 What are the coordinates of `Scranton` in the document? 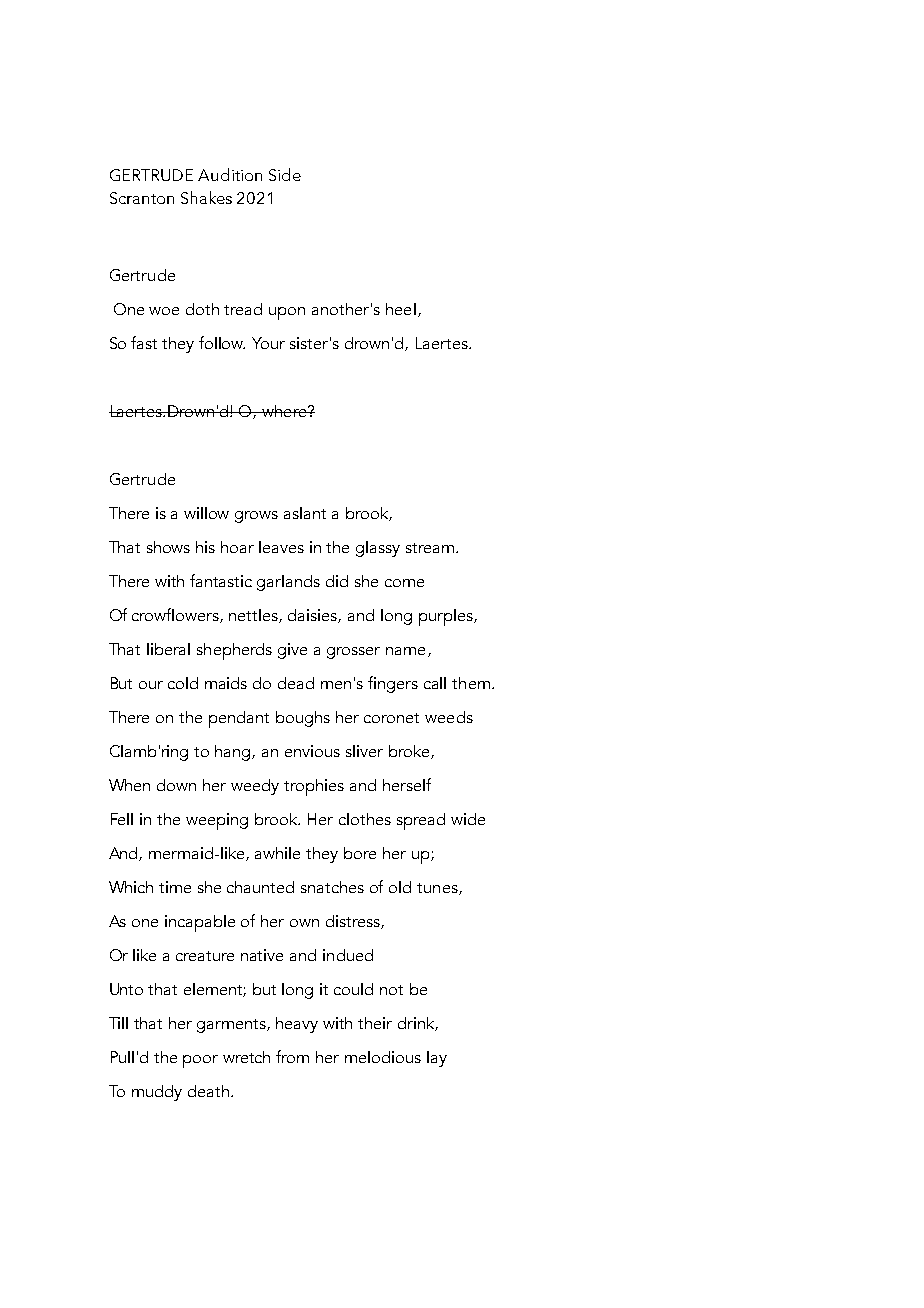 It's located at (142, 198).
